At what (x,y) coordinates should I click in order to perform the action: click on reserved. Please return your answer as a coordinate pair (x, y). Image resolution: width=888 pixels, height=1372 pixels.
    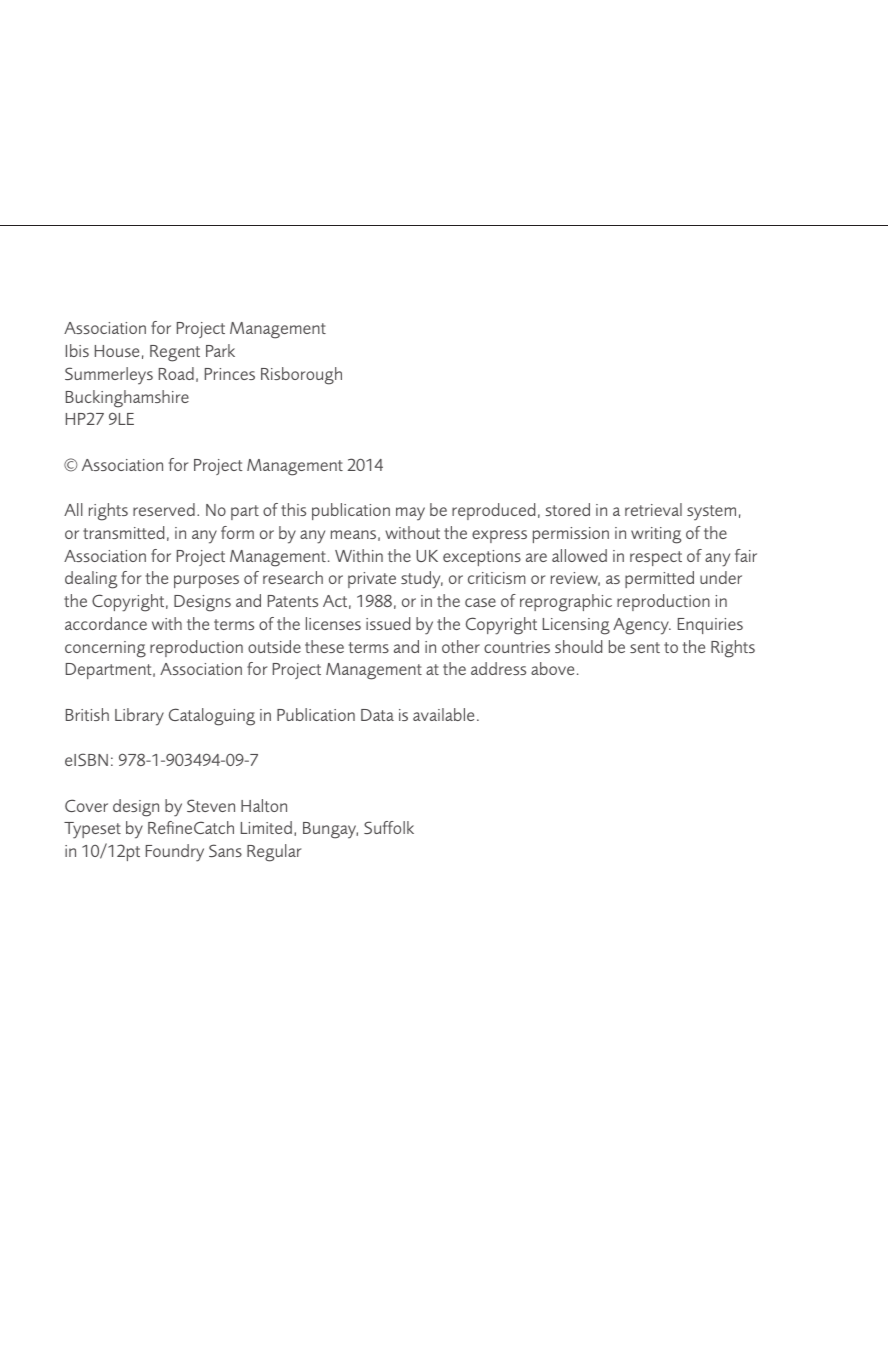
    Looking at the image, I should click on (164, 509).
